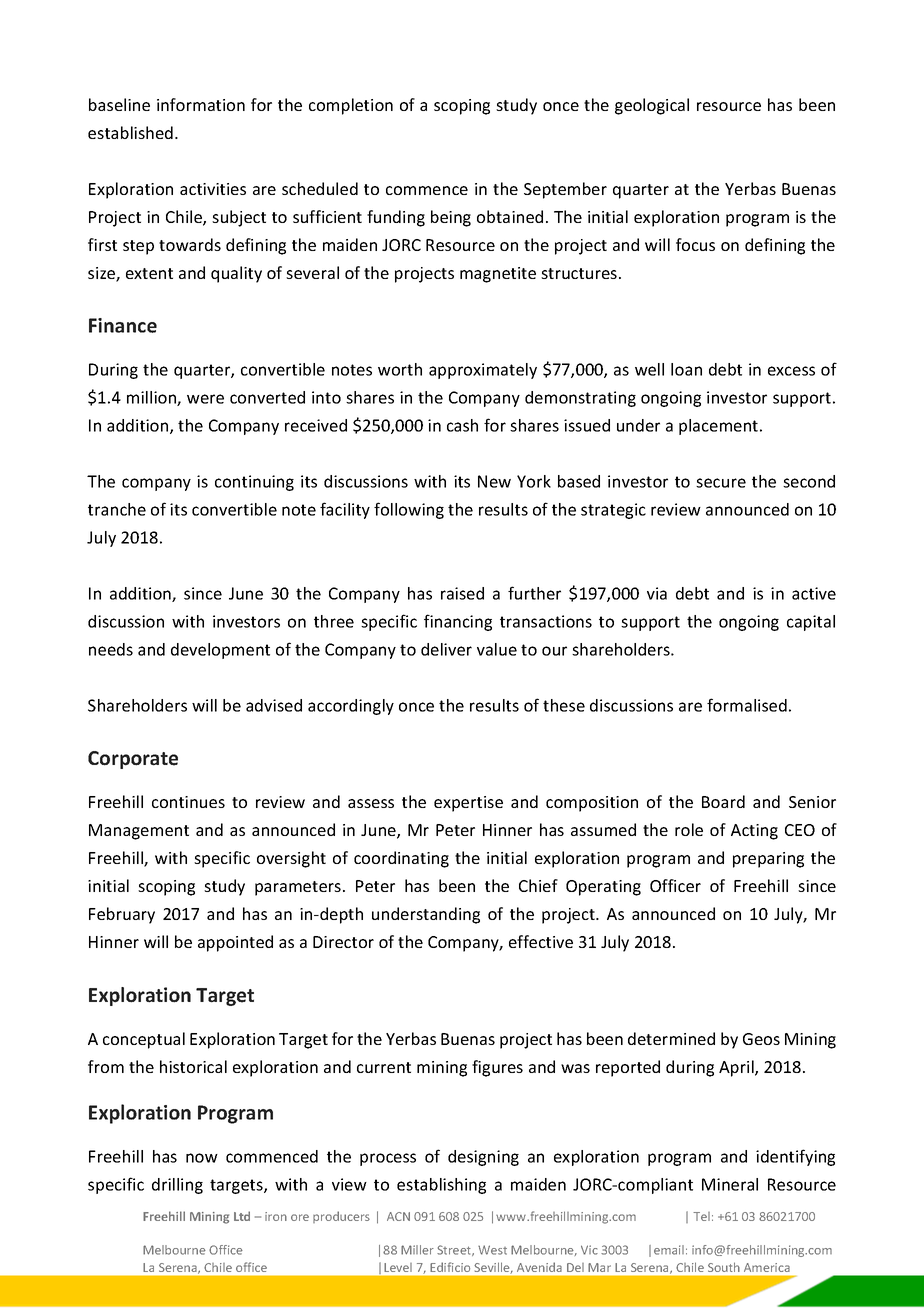  What do you see at coordinates (455, 1250) in the document?
I see `Street` at bounding box center [455, 1250].
